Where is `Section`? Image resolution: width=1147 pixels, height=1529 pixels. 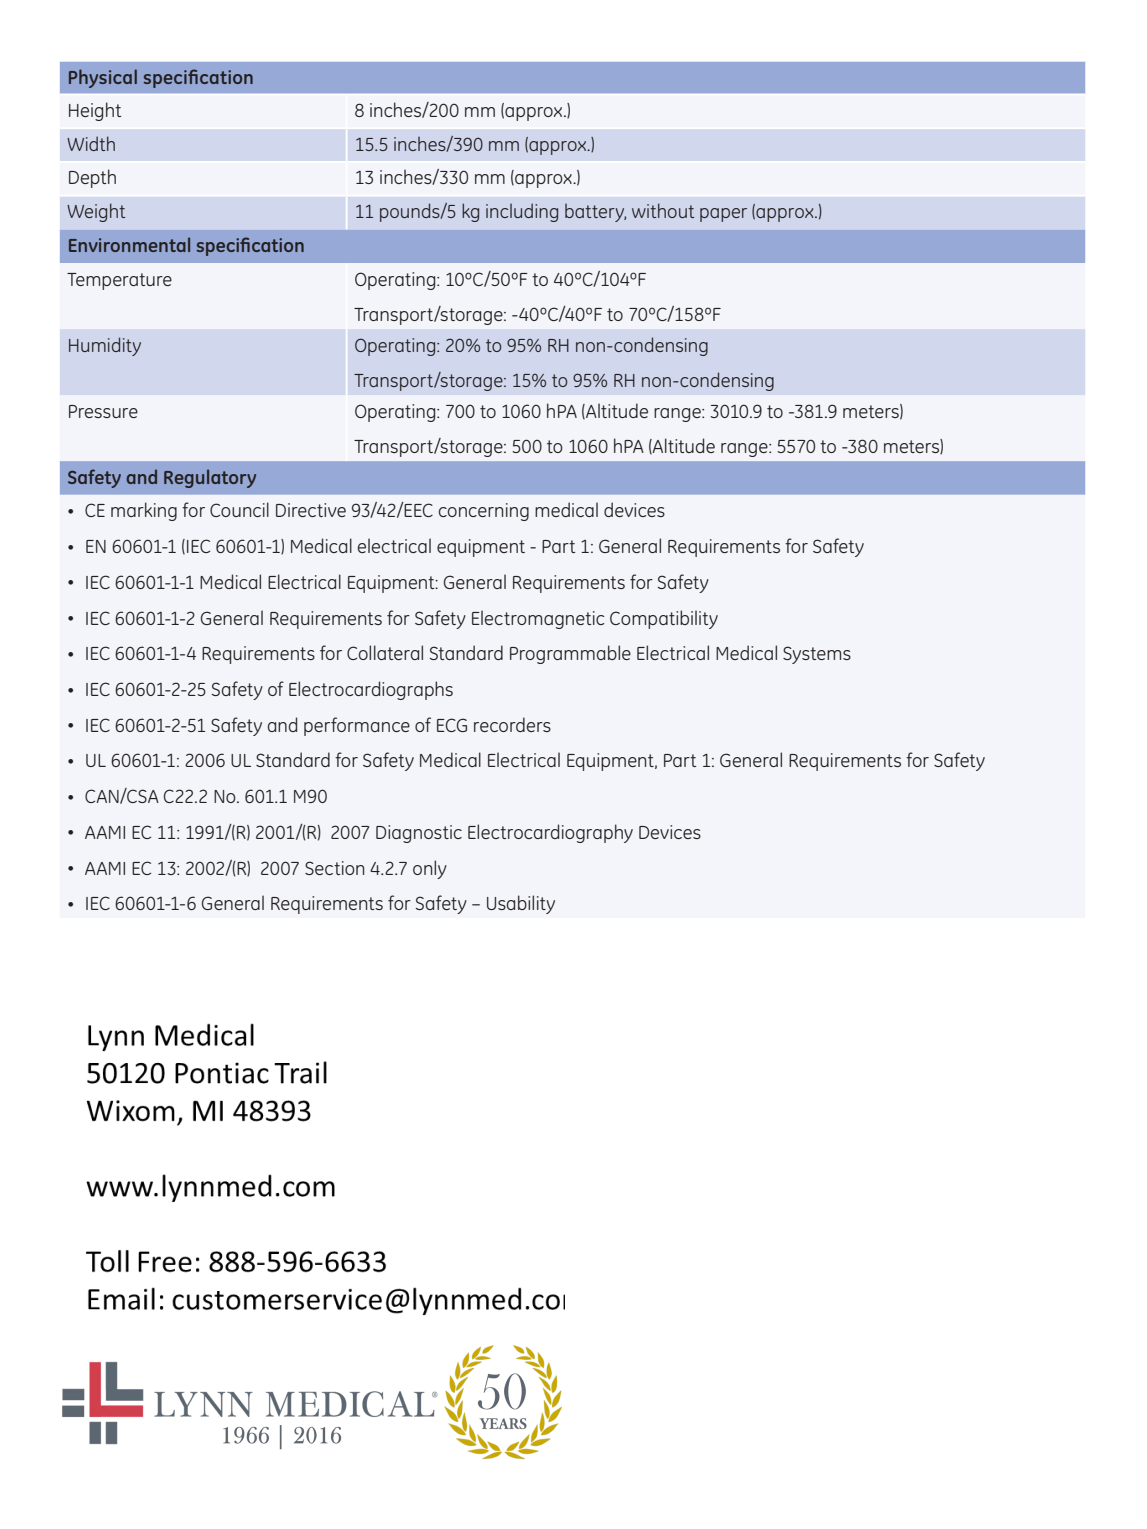
Section is located at coordinates (334, 868).
